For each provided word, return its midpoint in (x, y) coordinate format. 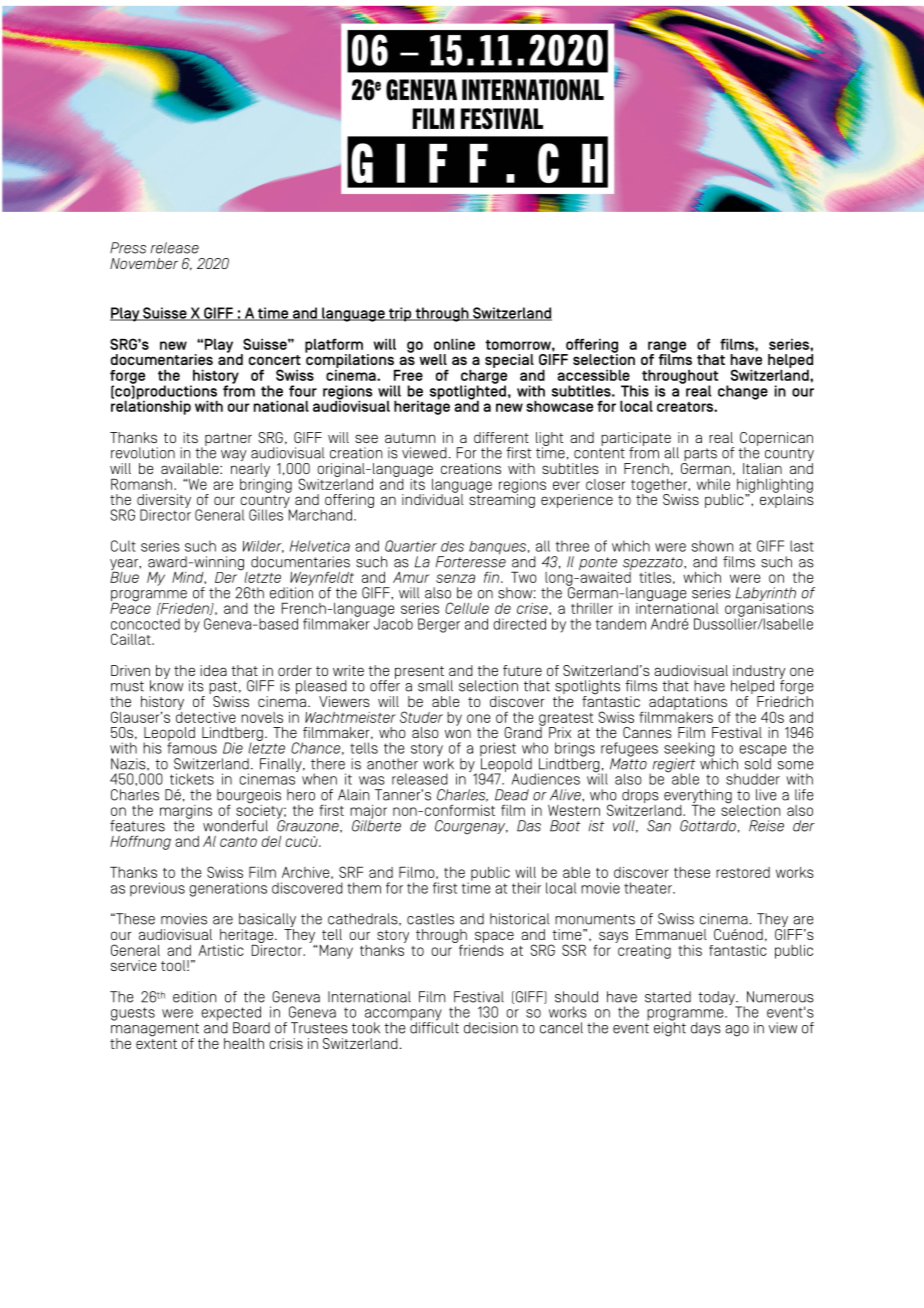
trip (400, 314)
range (667, 348)
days (706, 1029)
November (144, 263)
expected (231, 1014)
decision (491, 1028)
